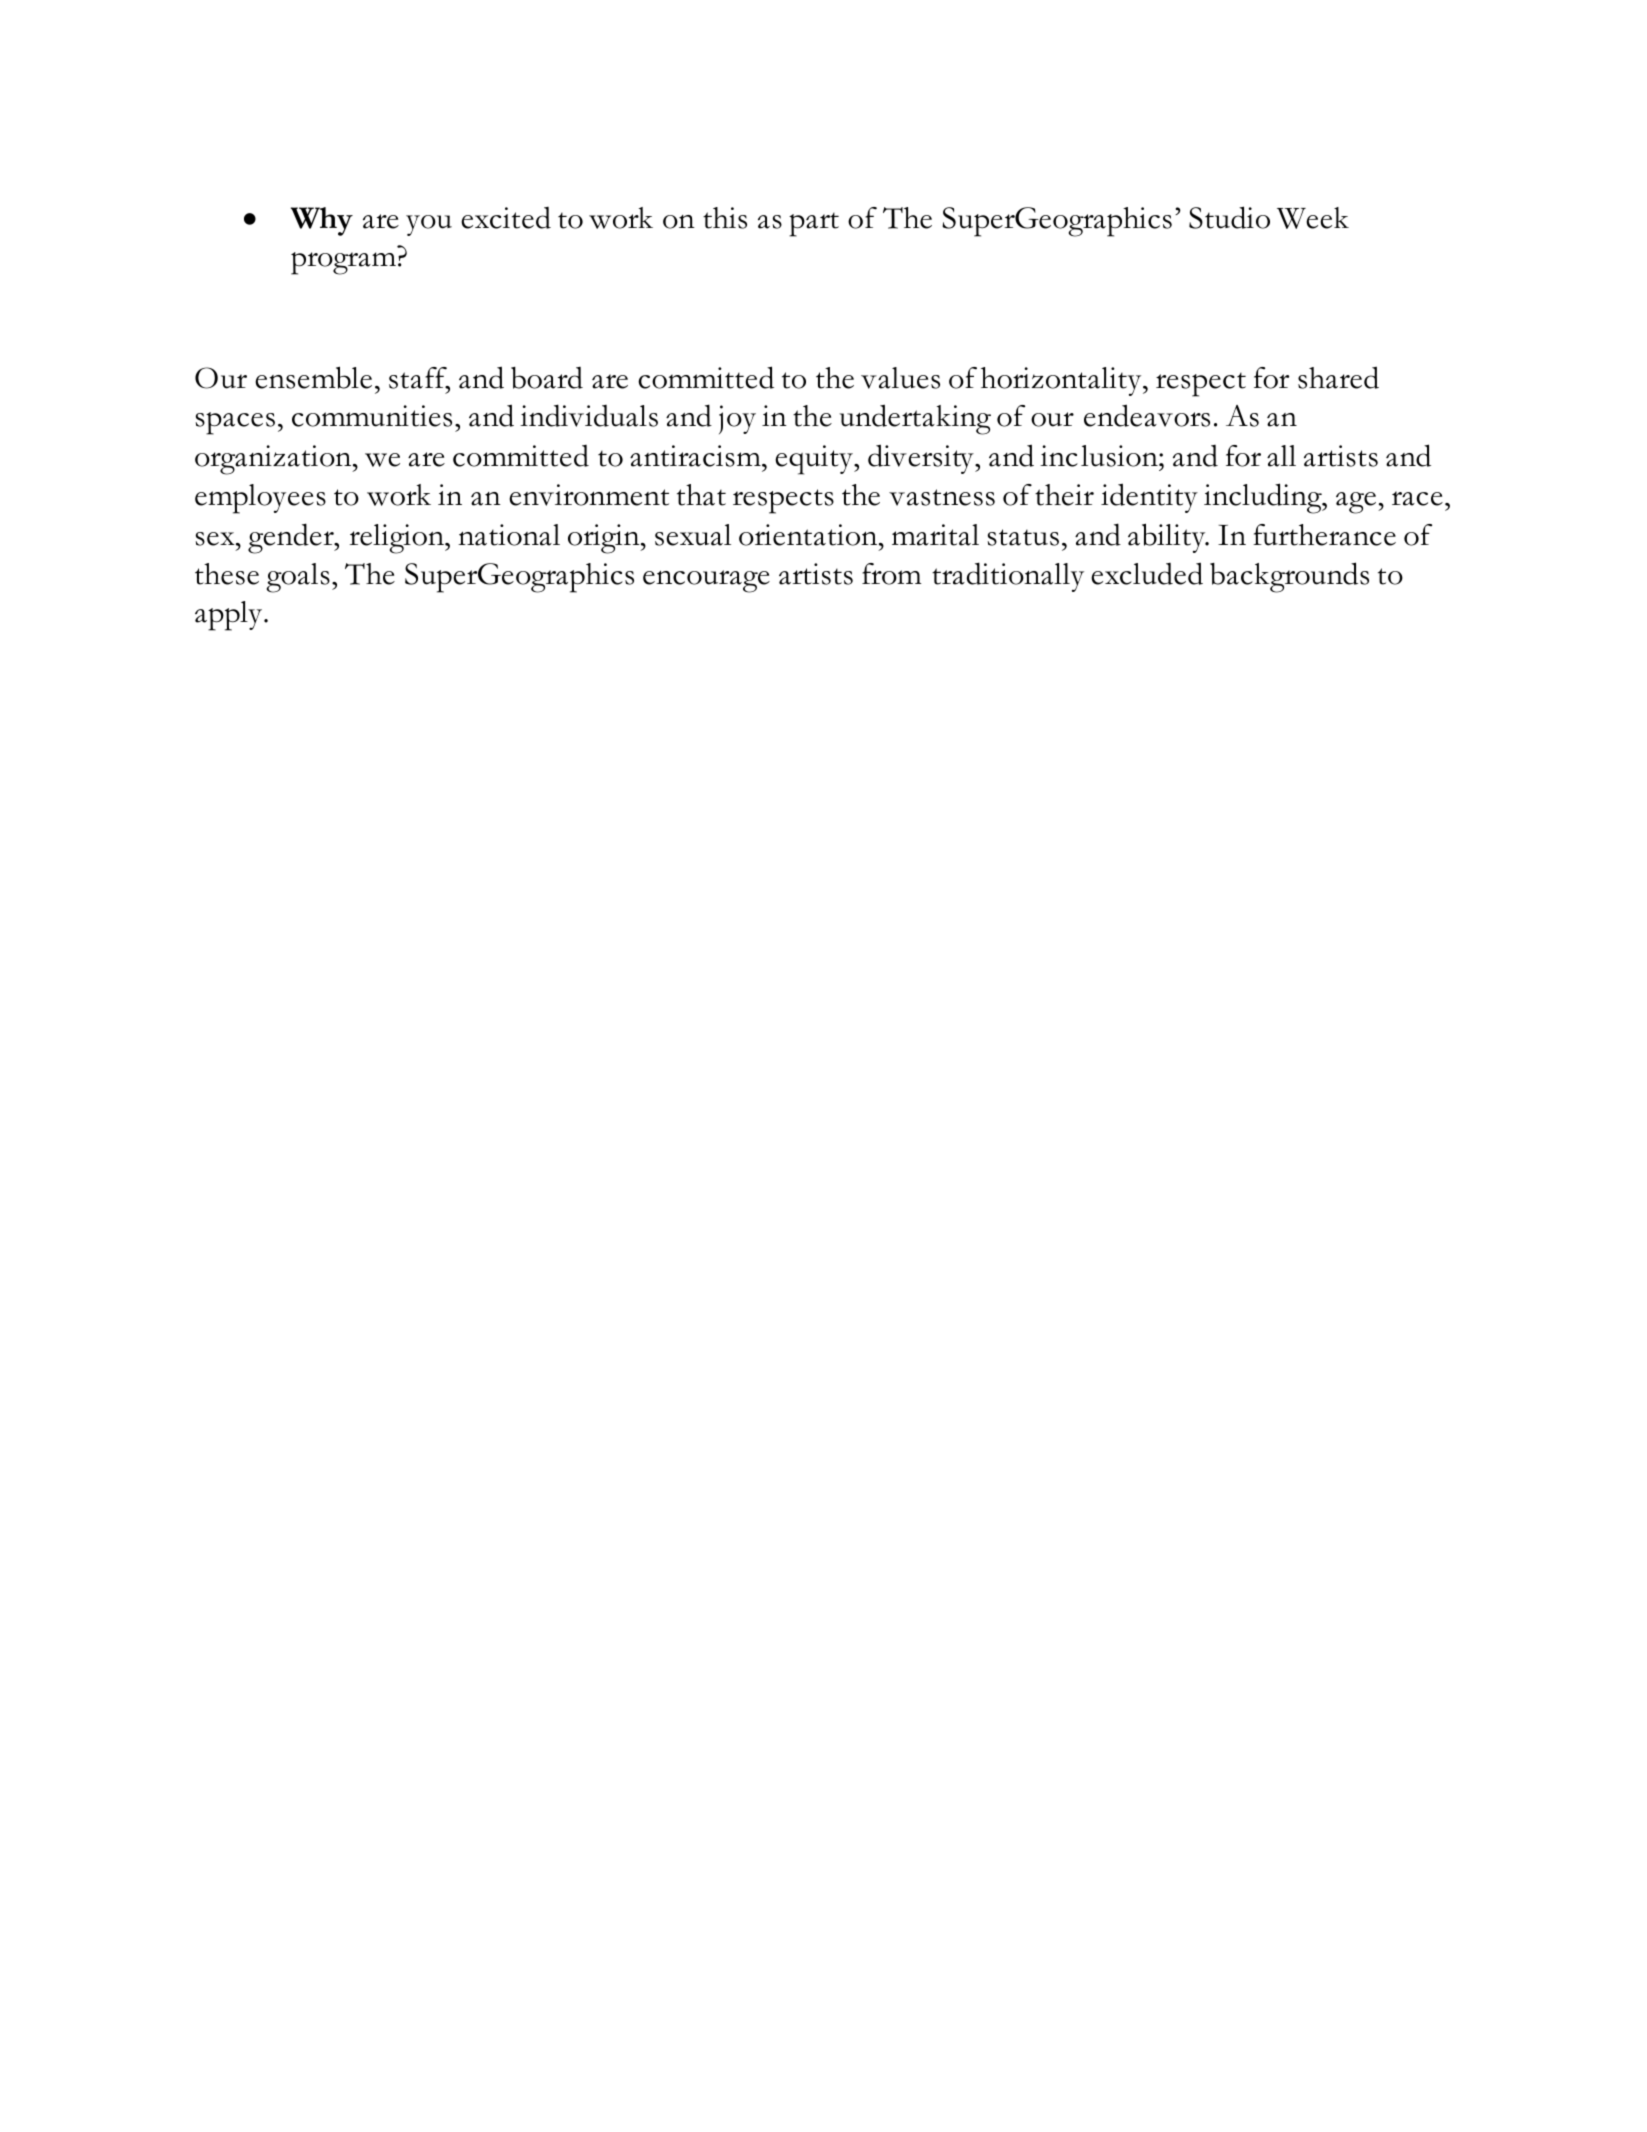  What do you see at coordinates (1147, 415) in the screenshot?
I see `endeavors` at bounding box center [1147, 415].
